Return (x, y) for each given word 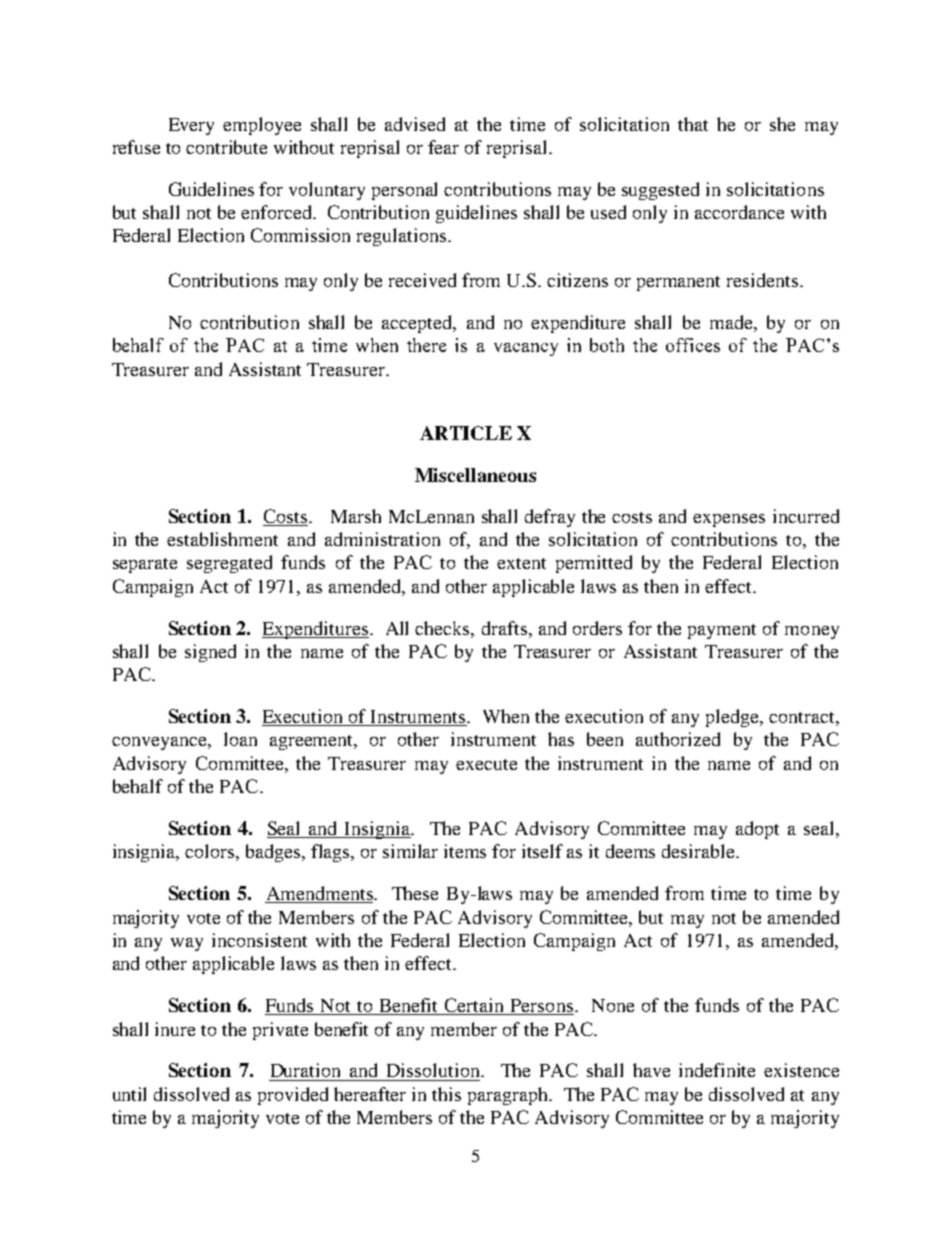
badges (274, 853)
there (426, 345)
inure (175, 1029)
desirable (699, 851)
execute (486, 764)
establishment (222, 539)
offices (693, 345)
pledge (733, 718)
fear (443, 147)
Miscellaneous (475, 475)
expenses (729, 520)
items (465, 851)
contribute (226, 147)
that (693, 124)
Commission (300, 235)
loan (240, 739)
